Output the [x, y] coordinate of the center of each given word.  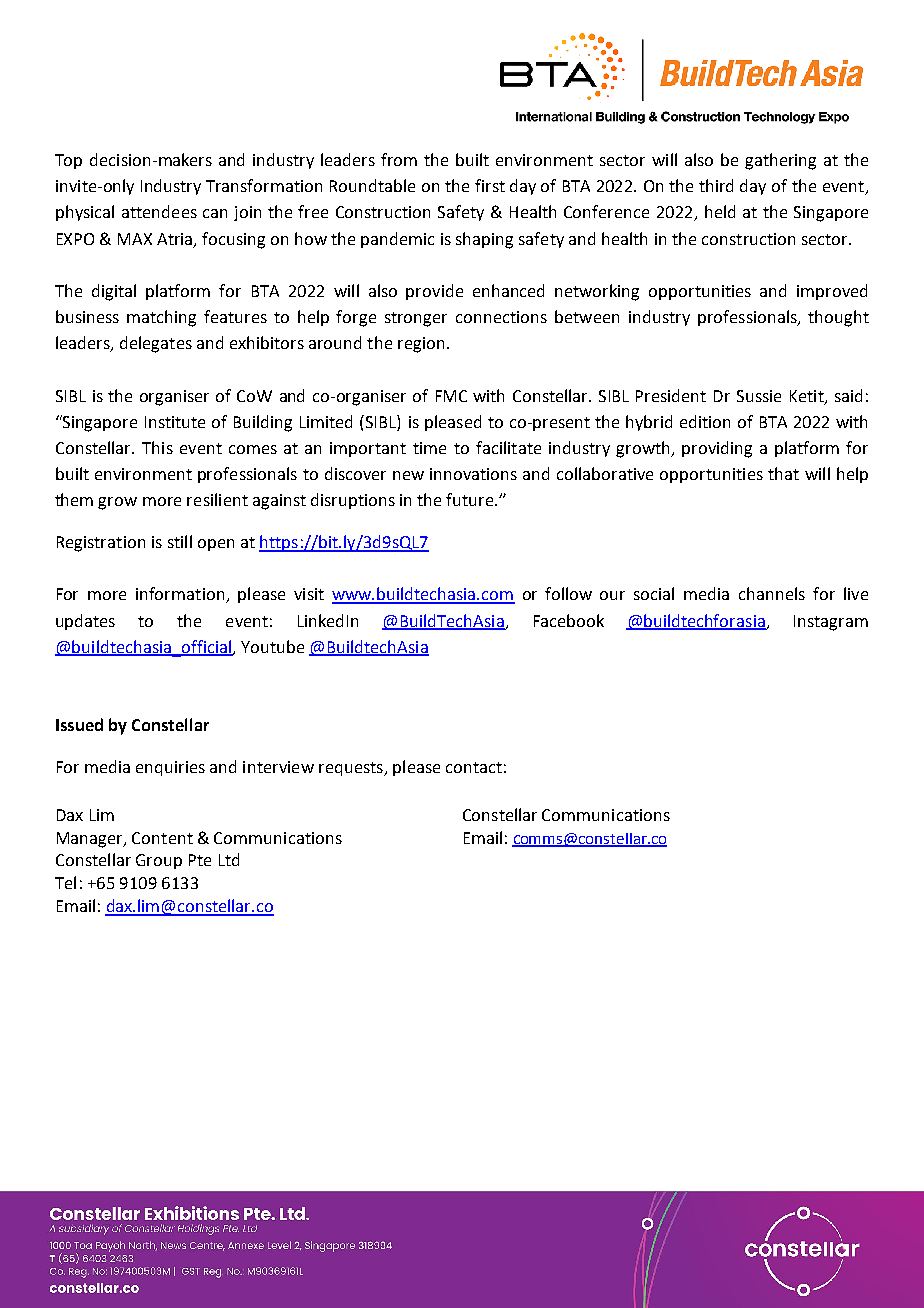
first [490, 185]
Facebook [569, 620]
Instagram [831, 623]
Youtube [272, 646]
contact [474, 767]
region [421, 345]
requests [352, 769]
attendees [159, 211]
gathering [780, 161]
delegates [156, 344]
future [471, 499]
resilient [217, 499]
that [783, 473]
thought [838, 318]
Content [162, 838]
